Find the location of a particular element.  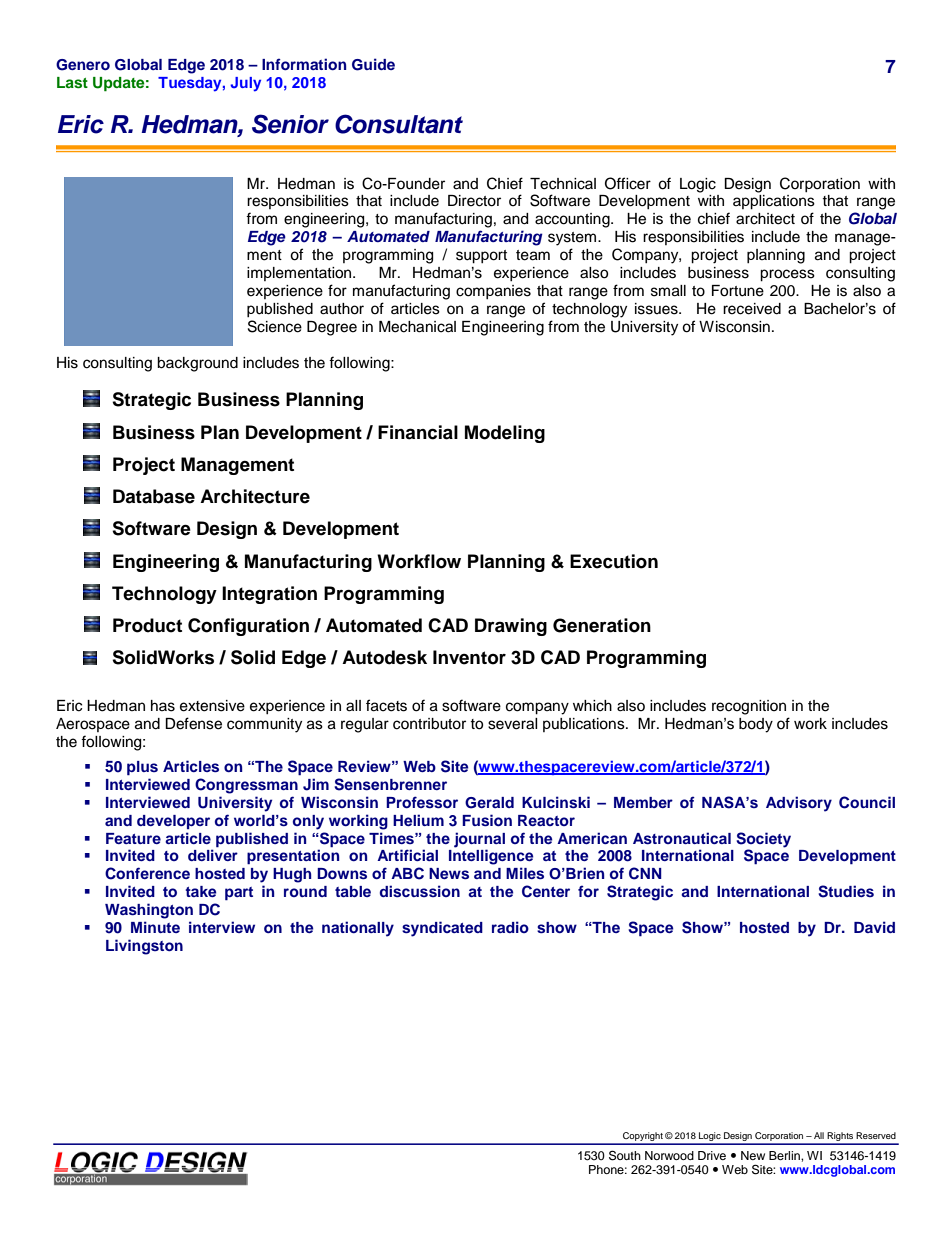

July is located at coordinates (245, 84).
